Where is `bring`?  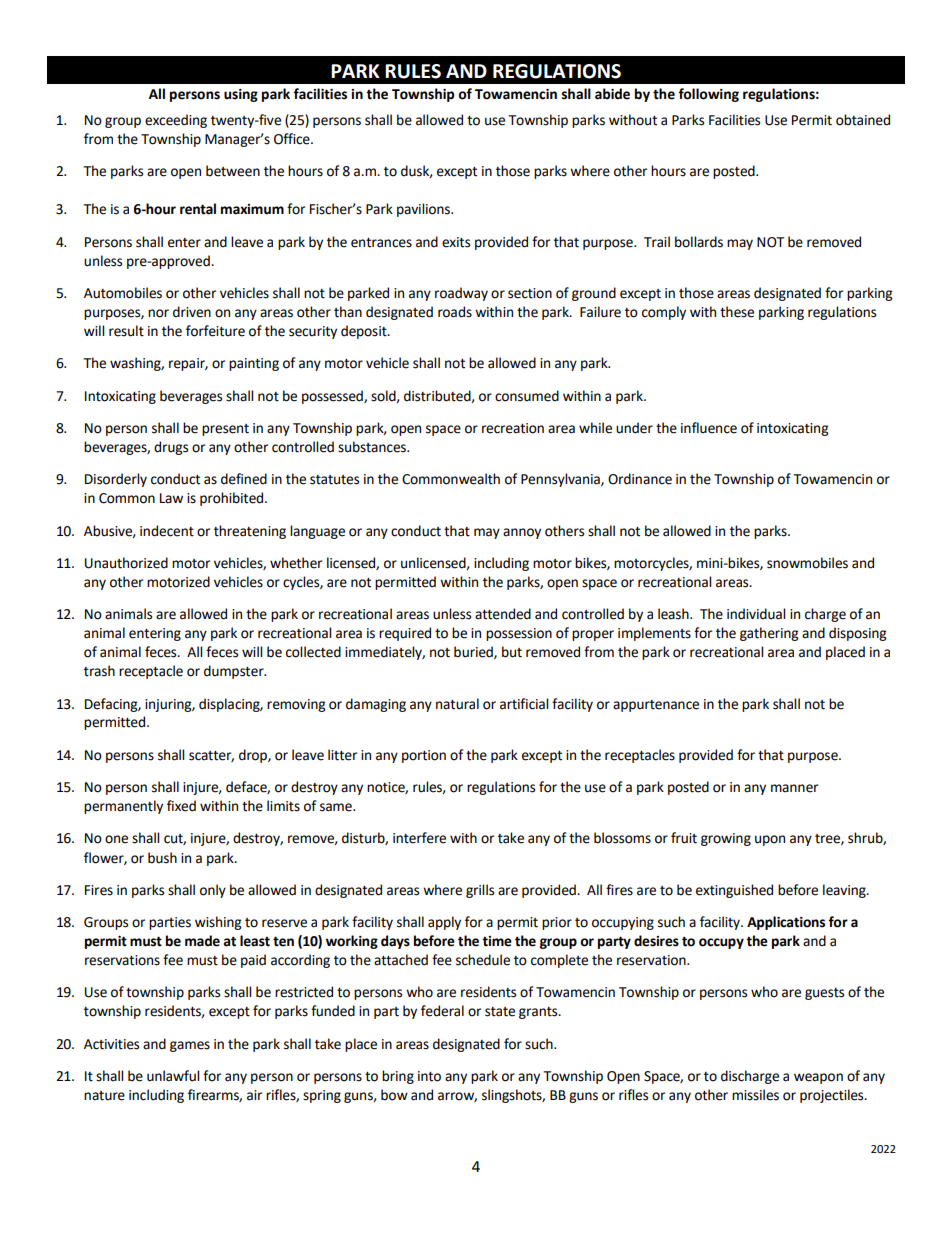
bring is located at coordinates (398, 1077).
